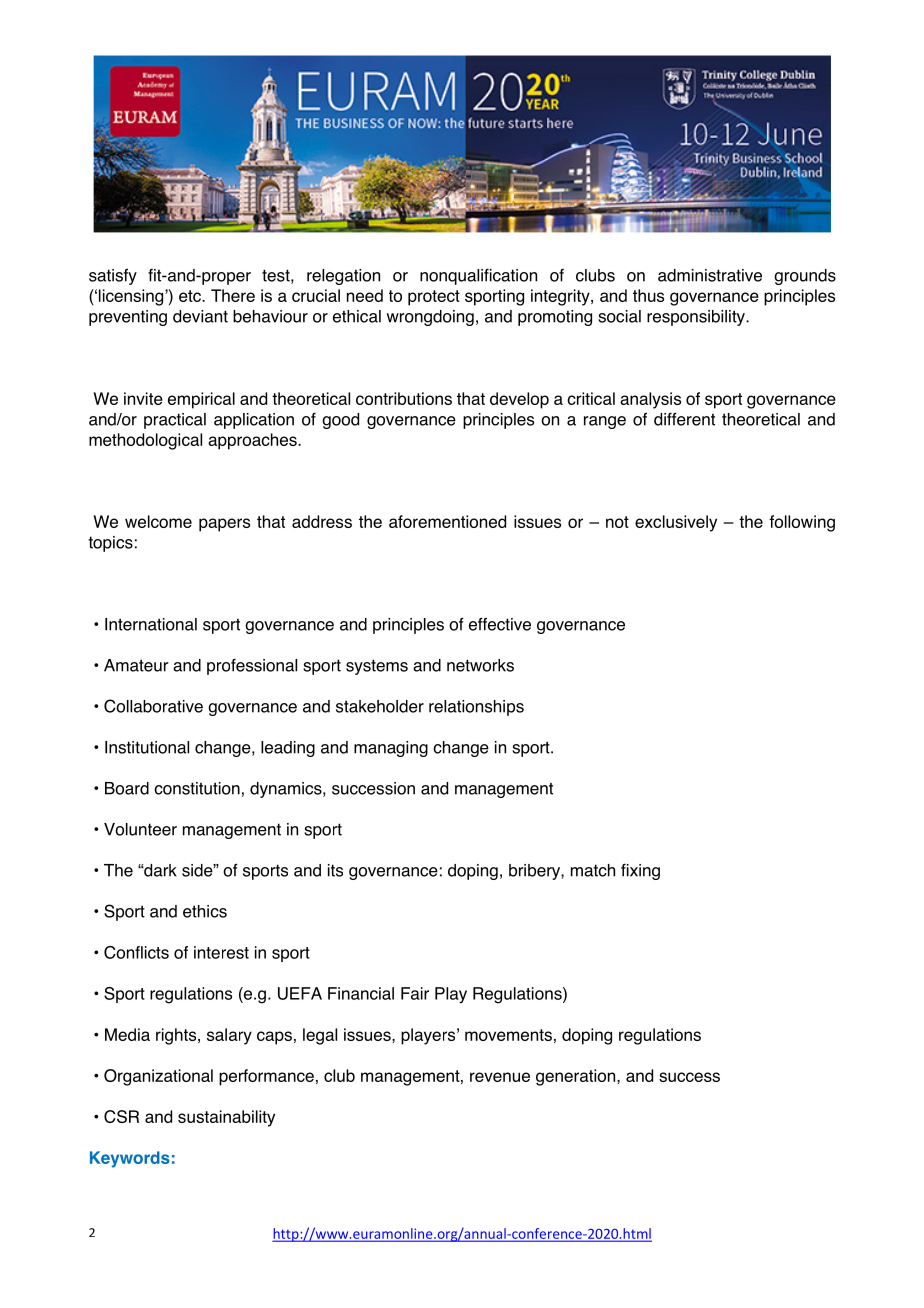  I want to click on protect, so click(434, 298).
